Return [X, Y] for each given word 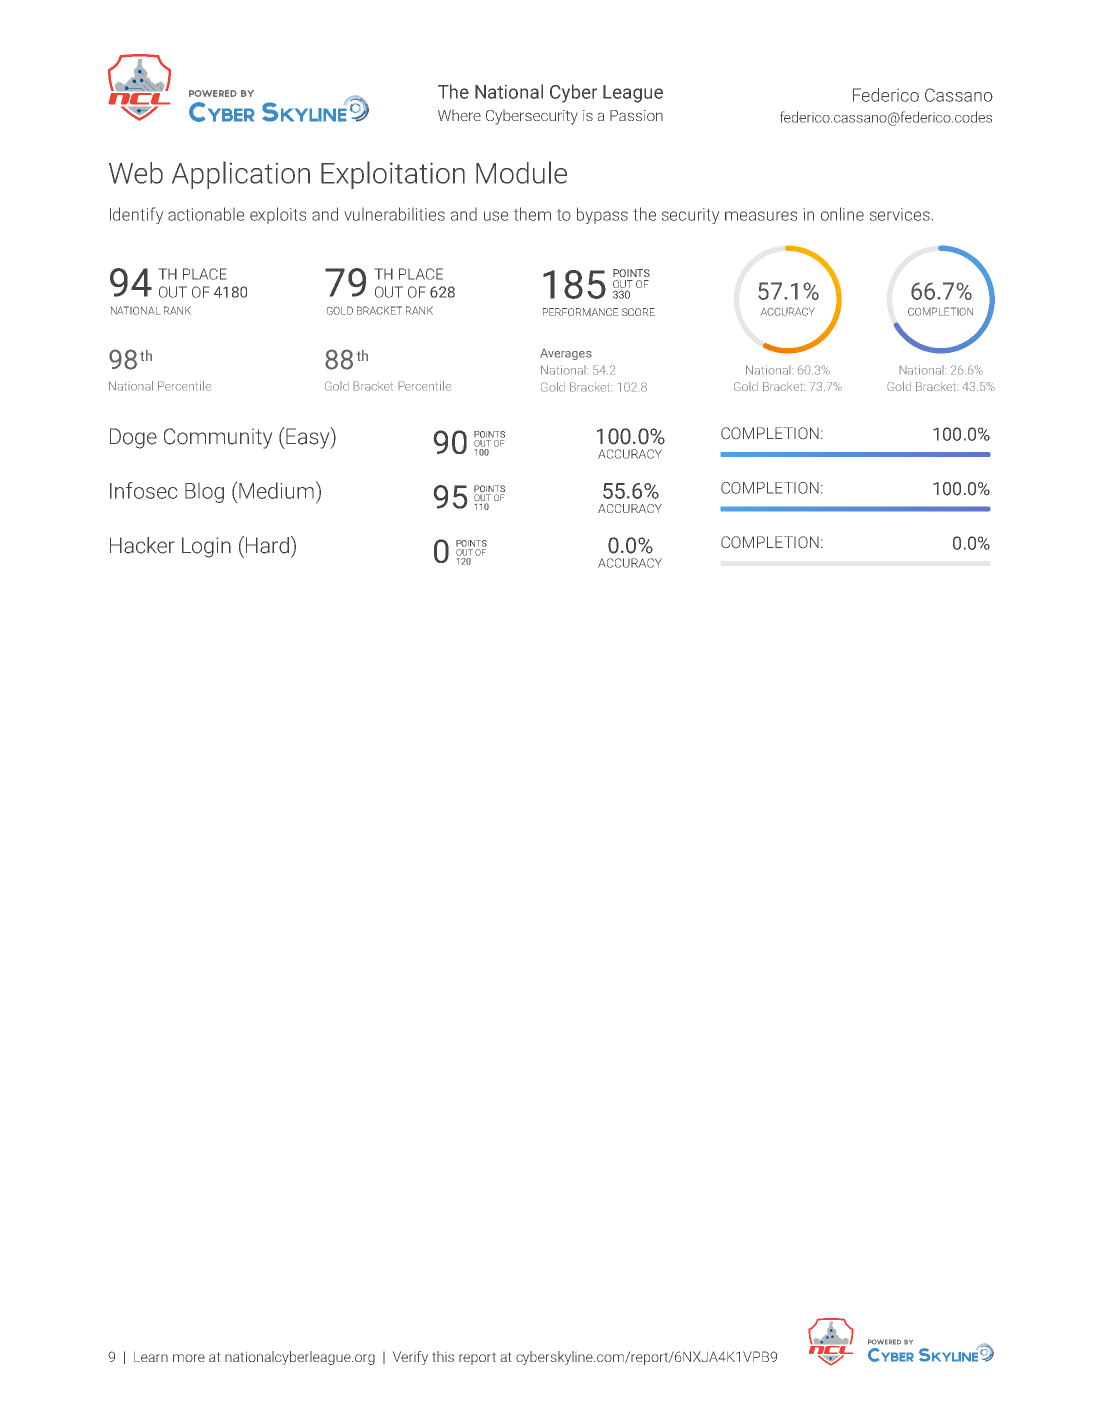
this [443, 1356]
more [189, 1358]
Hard [267, 545]
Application [241, 175]
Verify [410, 1358]
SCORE [638, 312]
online [842, 214]
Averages [566, 354]
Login [206, 547]
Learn [151, 1357]
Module [521, 172]
